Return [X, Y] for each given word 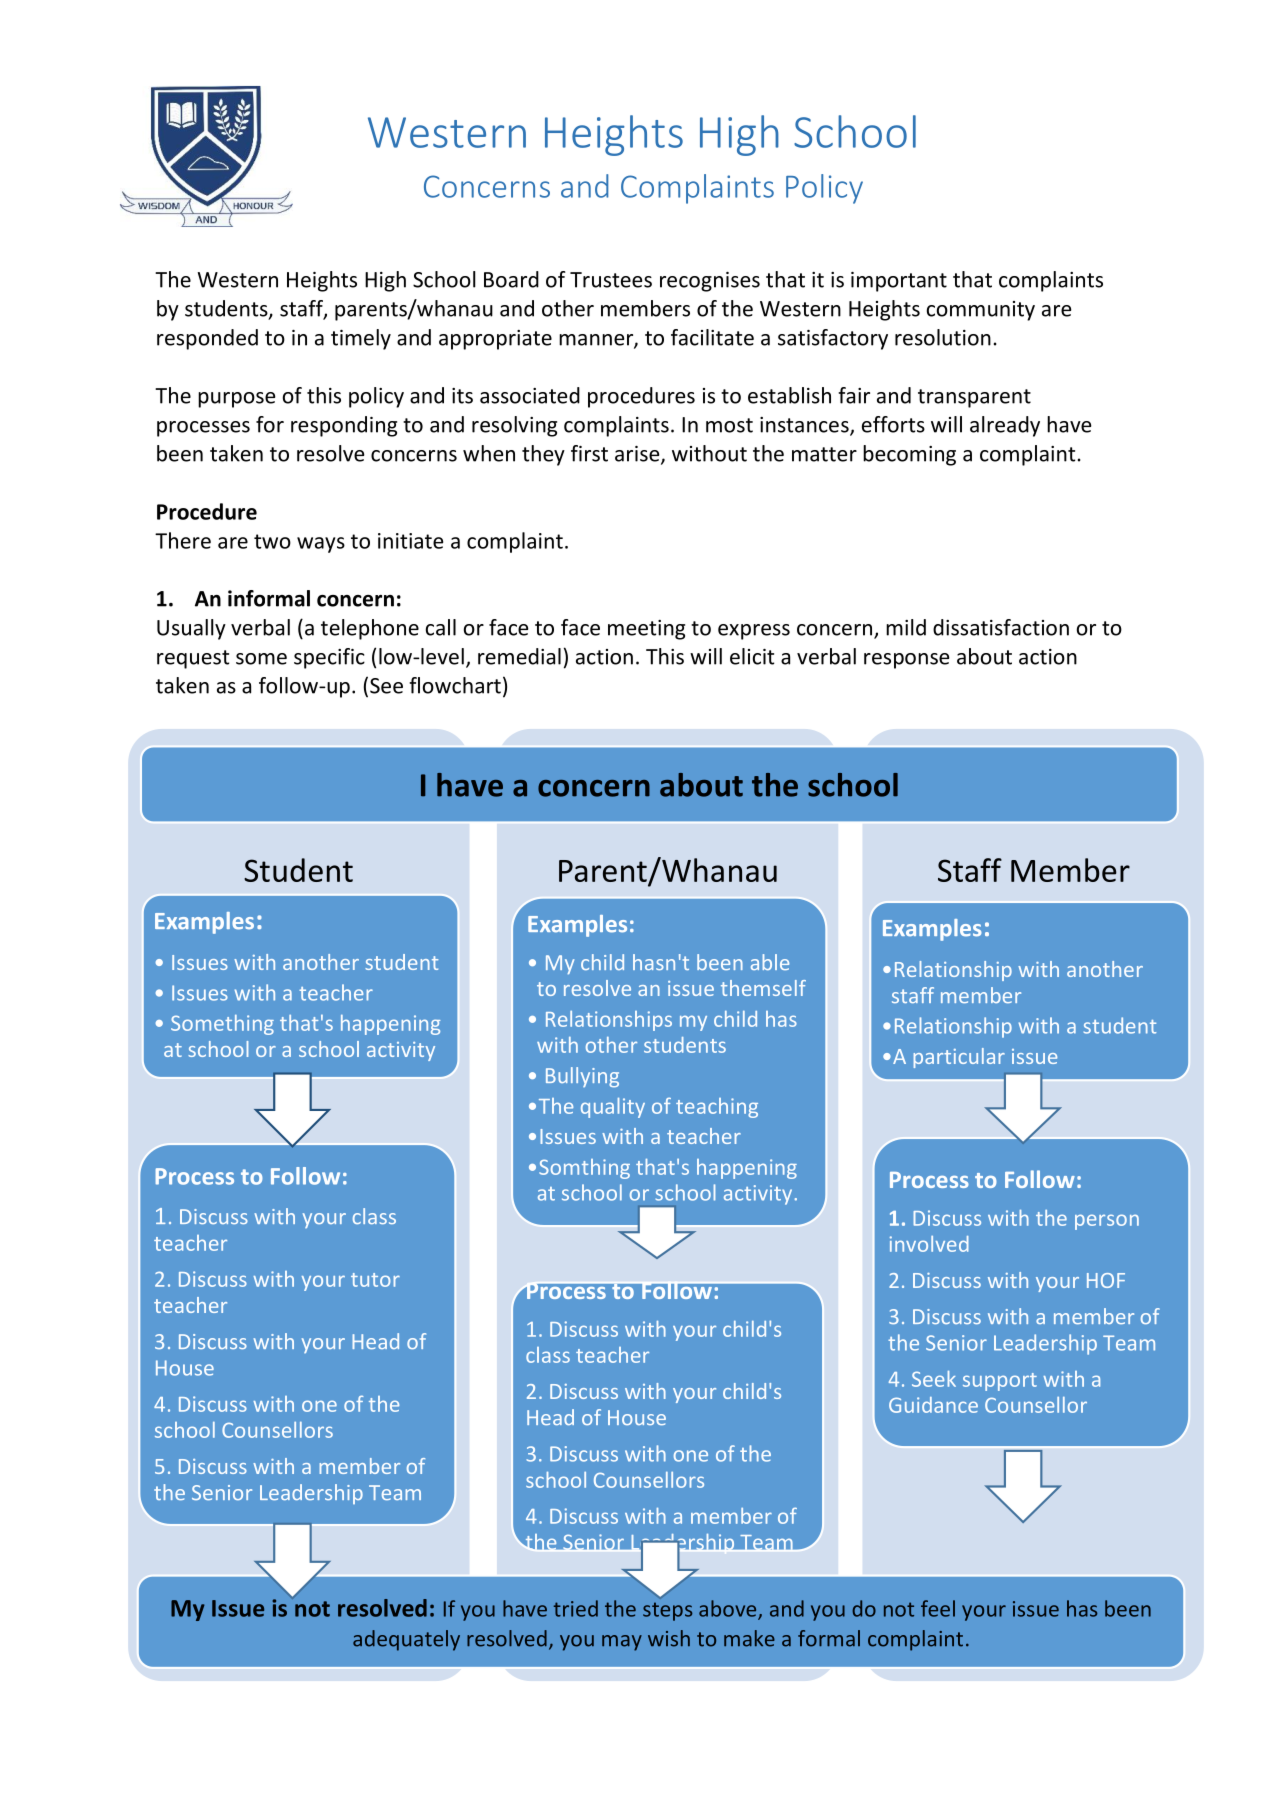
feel [938, 1608]
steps [668, 1611]
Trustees [611, 280]
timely [361, 339]
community [981, 311]
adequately [406, 1640]
